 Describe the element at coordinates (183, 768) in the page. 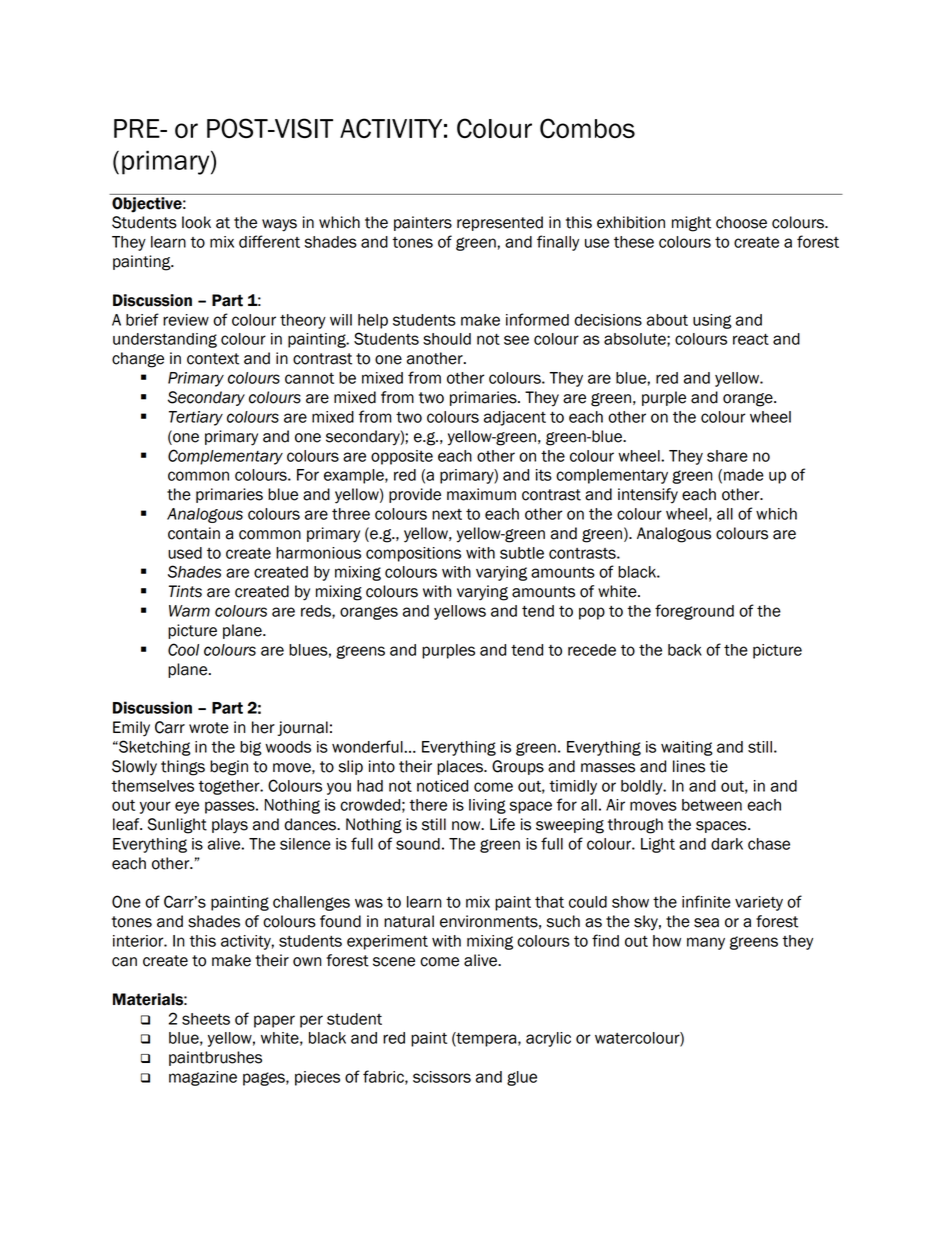

I see `things` at that location.
